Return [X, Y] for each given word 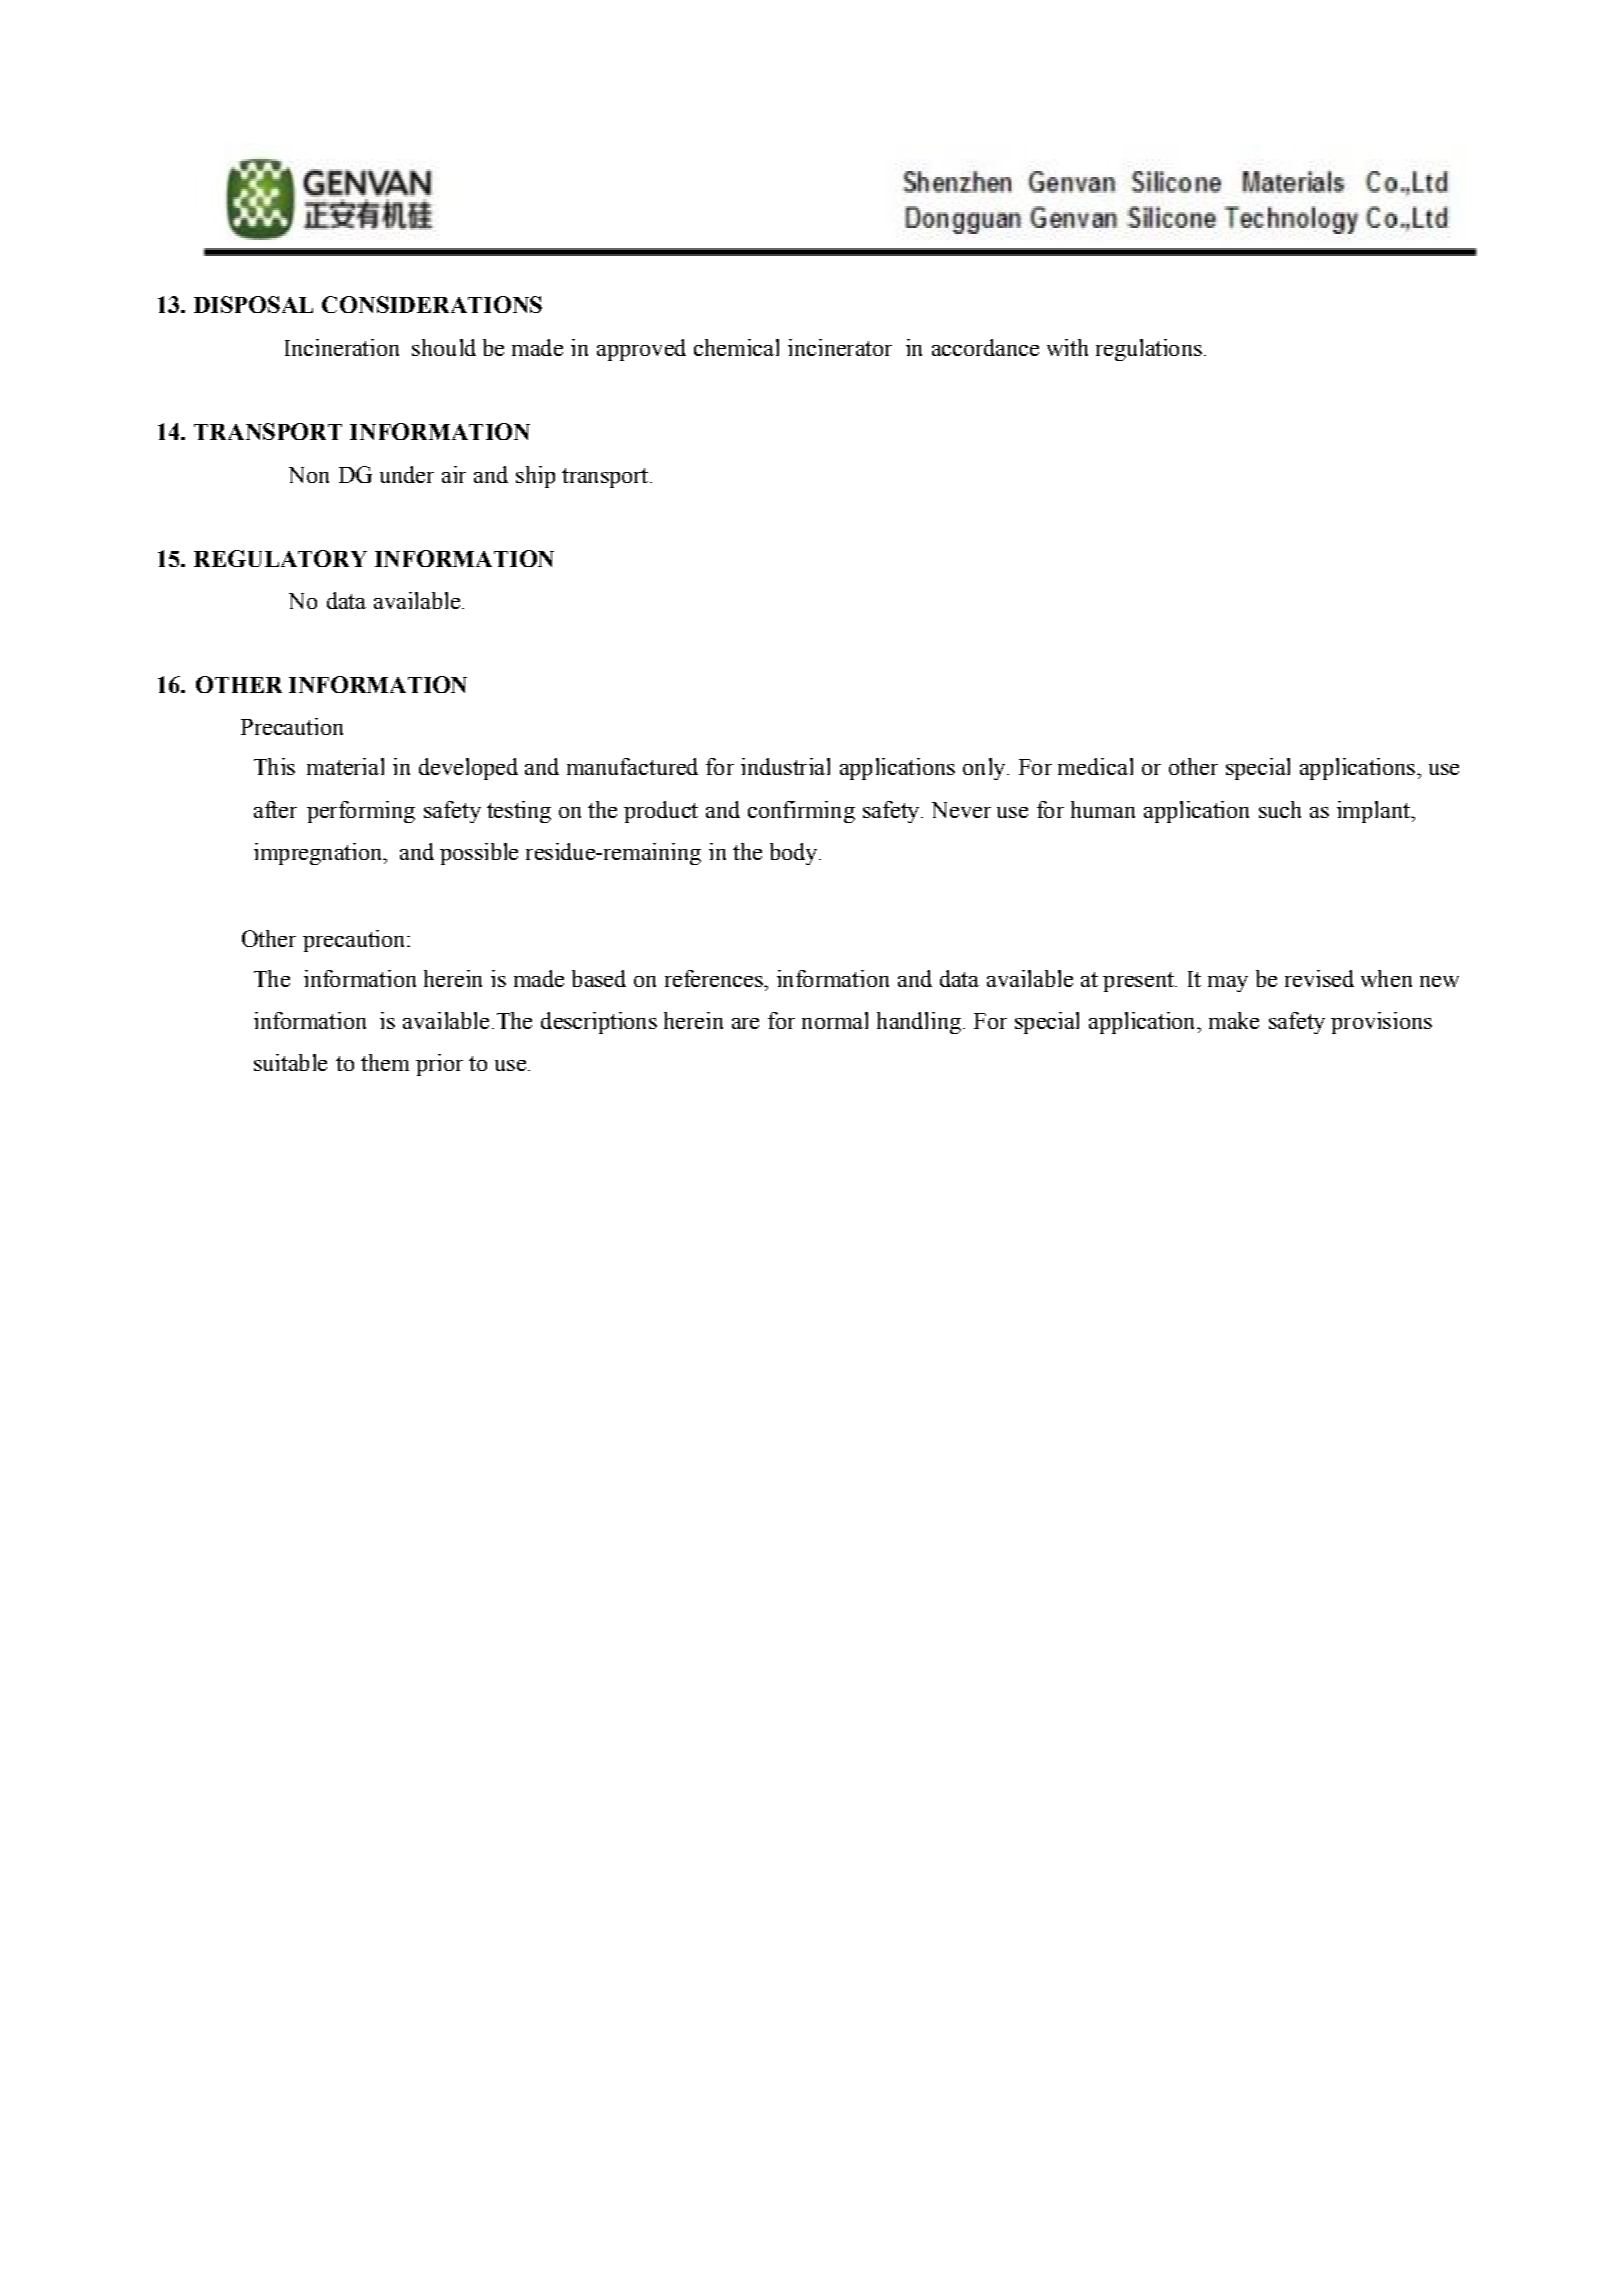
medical [1095, 766]
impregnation [319, 854]
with [1067, 347]
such [1280, 809]
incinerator [840, 347]
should [444, 347]
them [385, 1062]
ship [535, 477]
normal [835, 1020]
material [345, 766]
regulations [1149, 350]
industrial [785, 766]
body [795, 854]
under [407, 474]
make [1234, 1020]
